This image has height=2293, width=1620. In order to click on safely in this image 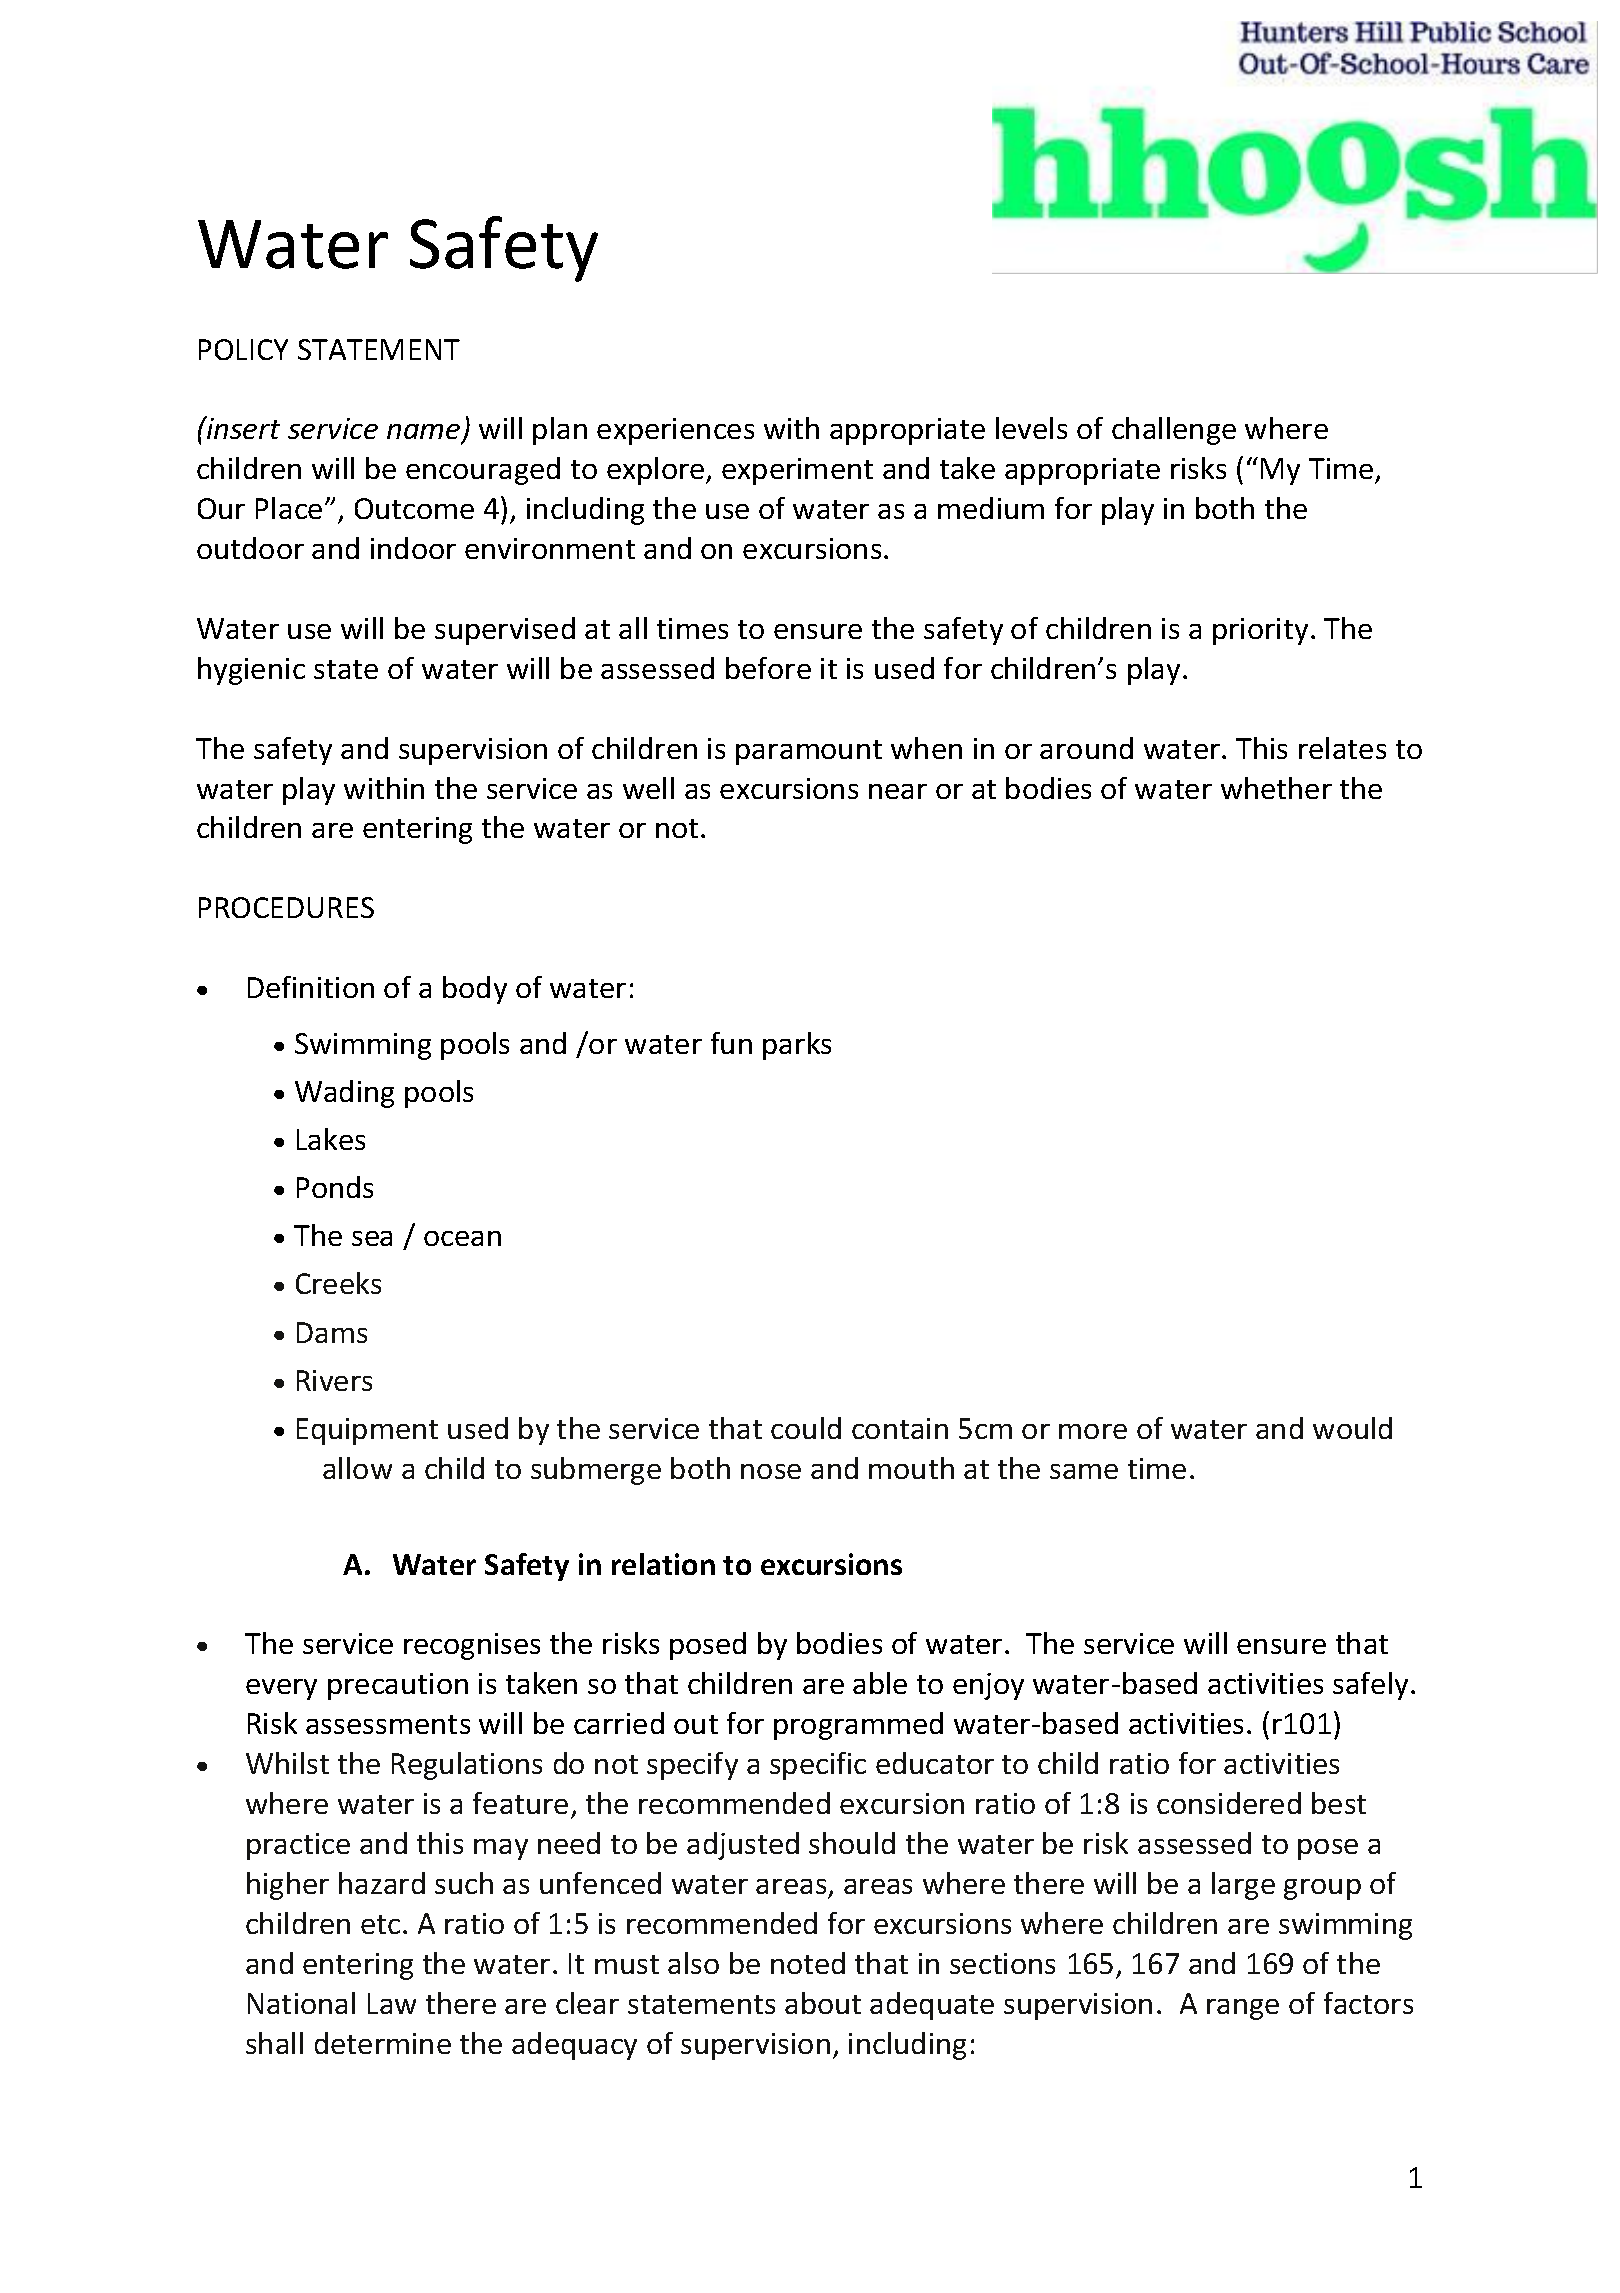, I will do `click(1370, 1686)`.
